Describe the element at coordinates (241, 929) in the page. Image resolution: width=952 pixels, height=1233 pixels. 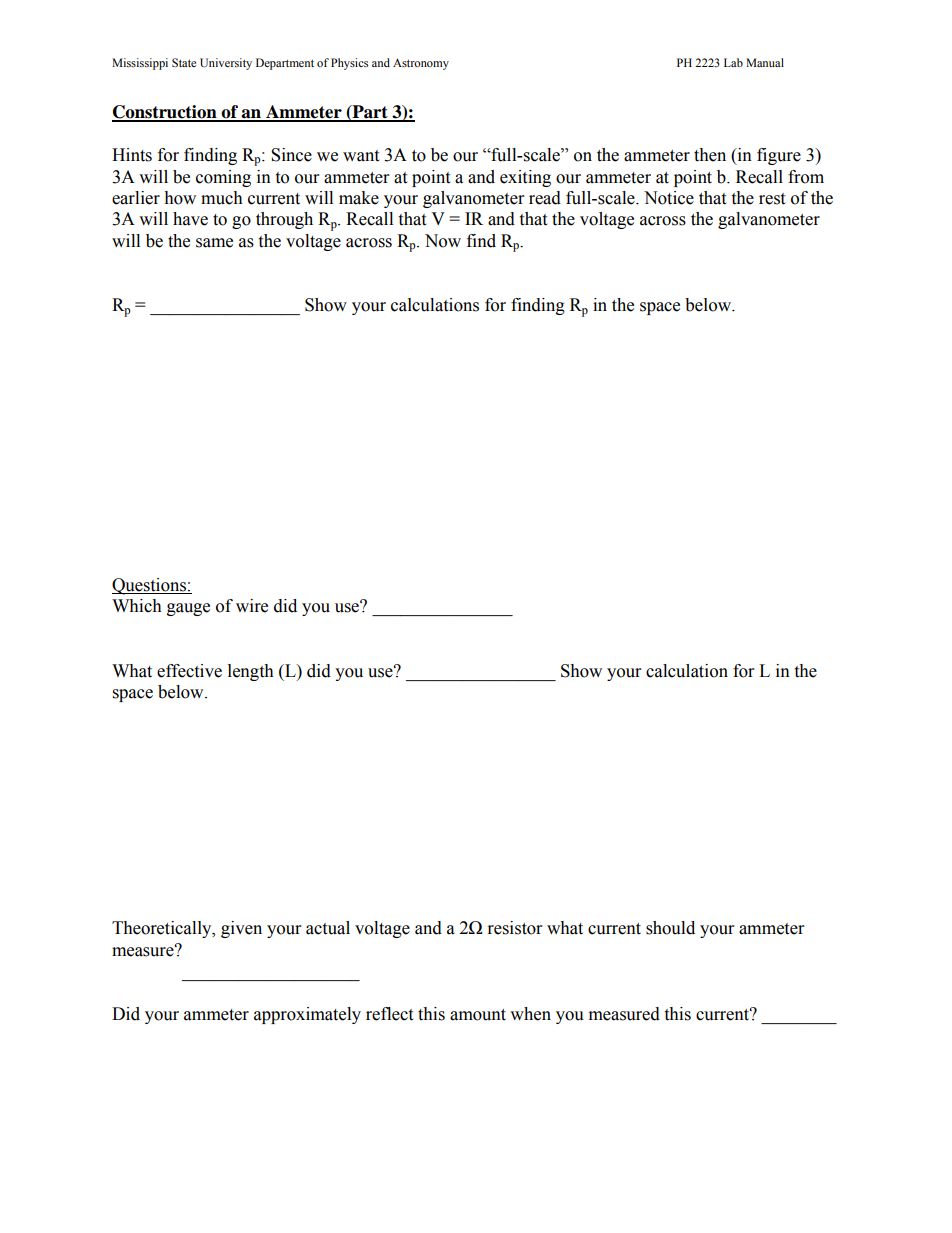
I see `given` at that location.
